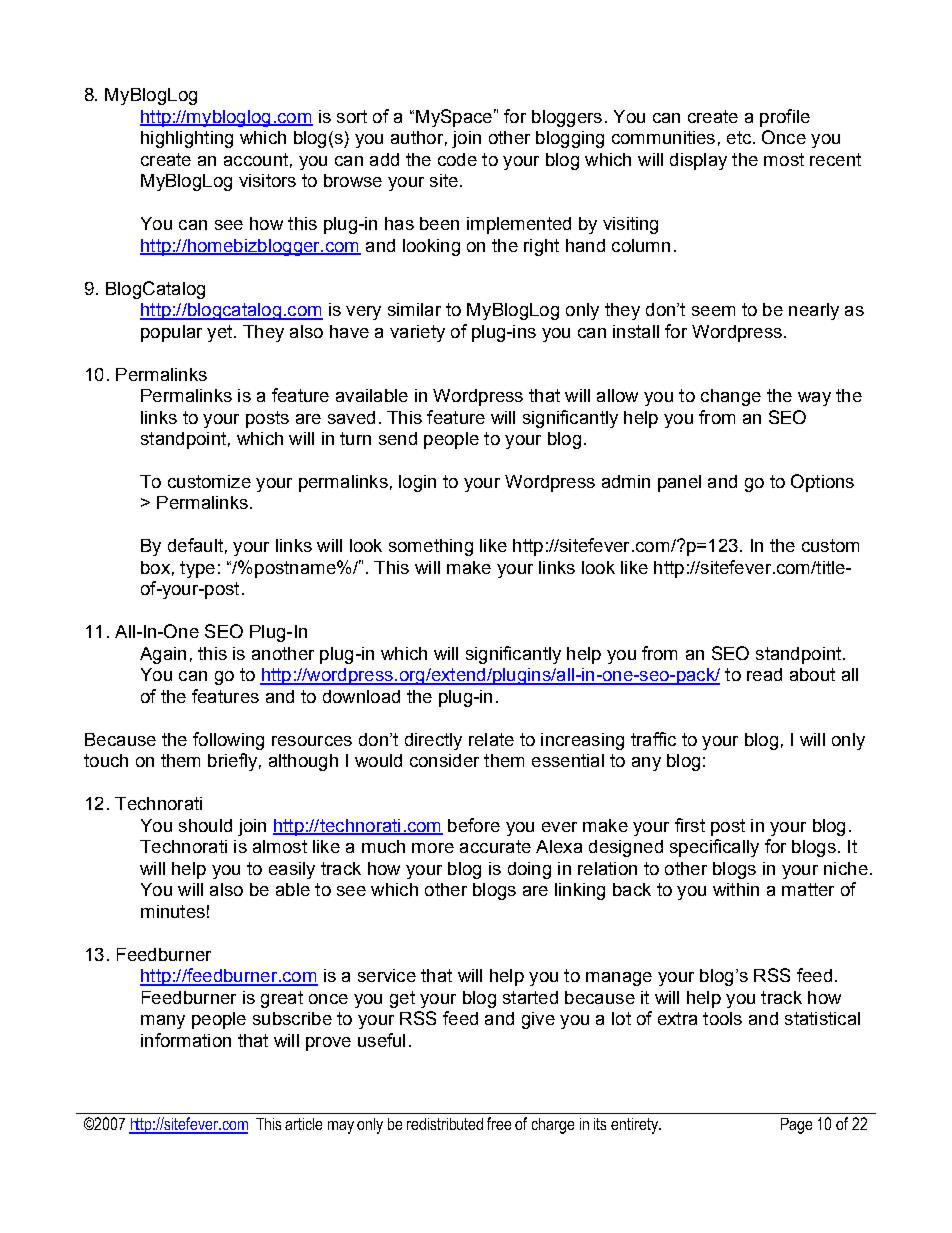 Image resolution: width=952 pixels, height=1233 pixels. I want to click on code, so click(457, 159).
